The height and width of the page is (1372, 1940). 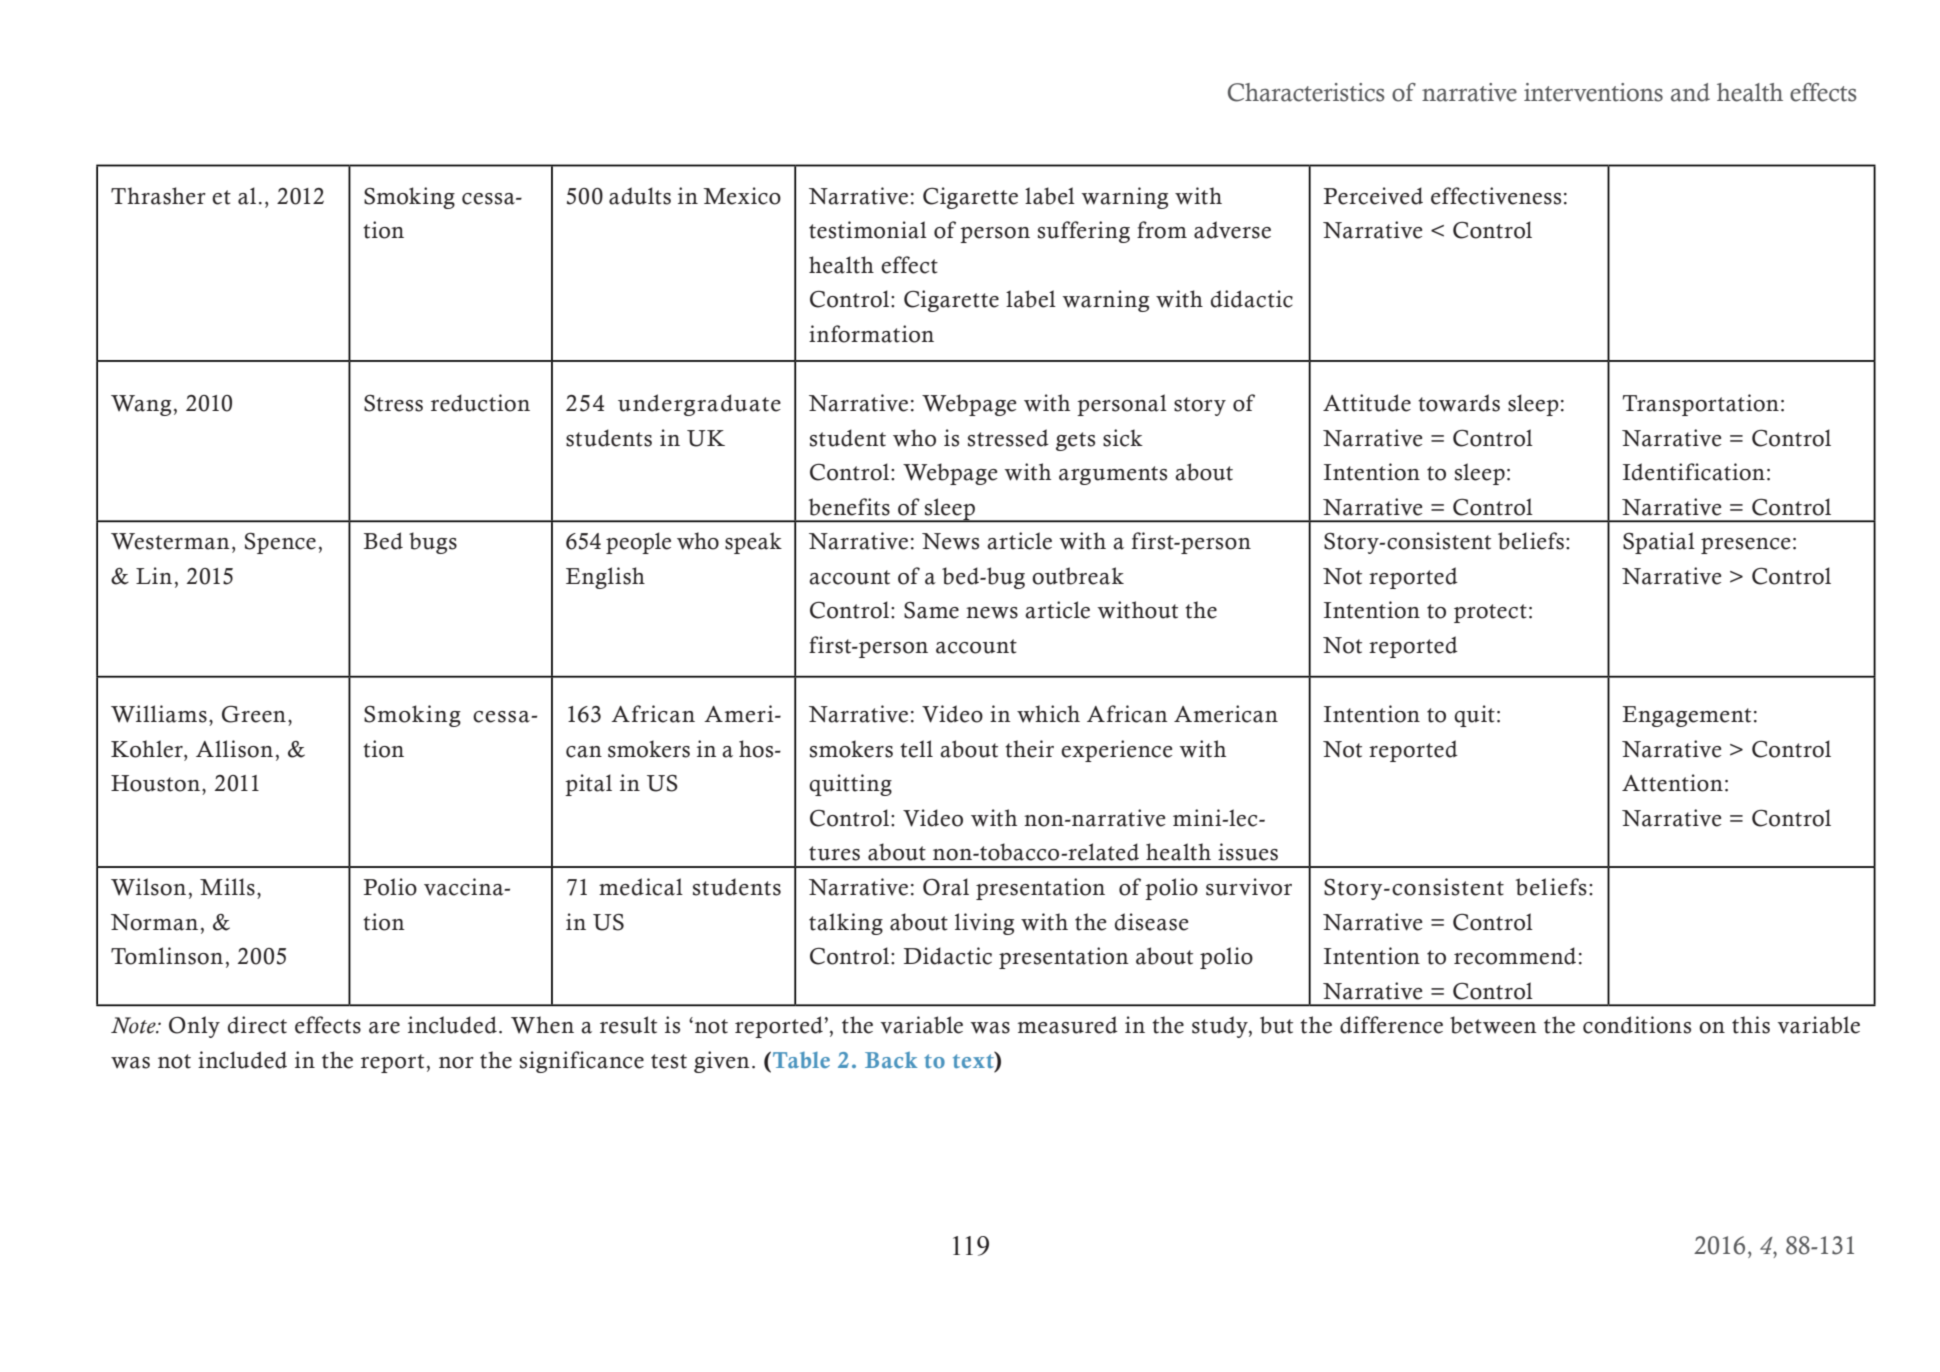 What do you see at coordinates (1686, 716) in the page?
I see `Engagement` at bounding box center [1686, 716].
